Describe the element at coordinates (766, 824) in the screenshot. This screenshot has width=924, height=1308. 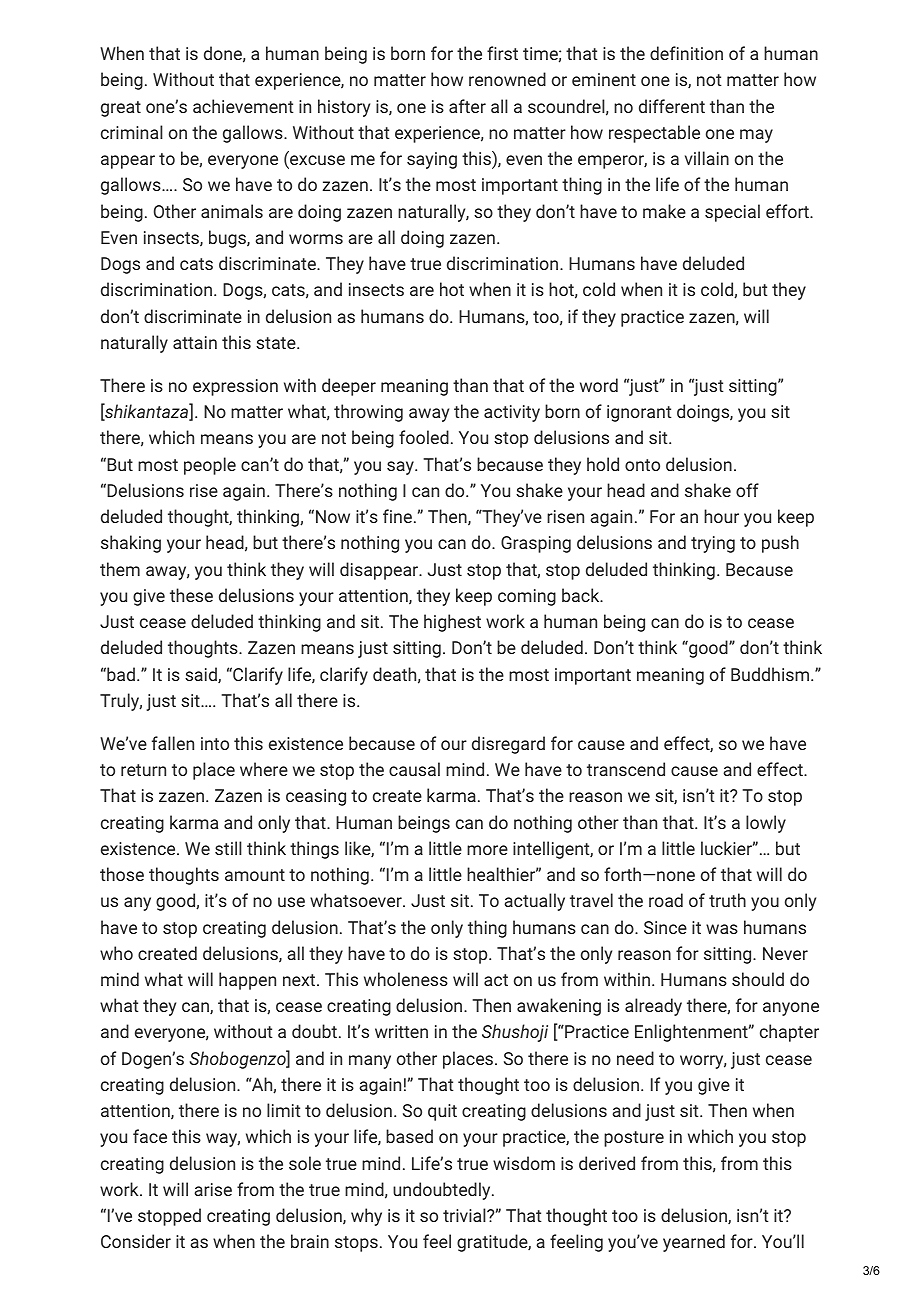
I see `lowly` at that location.
